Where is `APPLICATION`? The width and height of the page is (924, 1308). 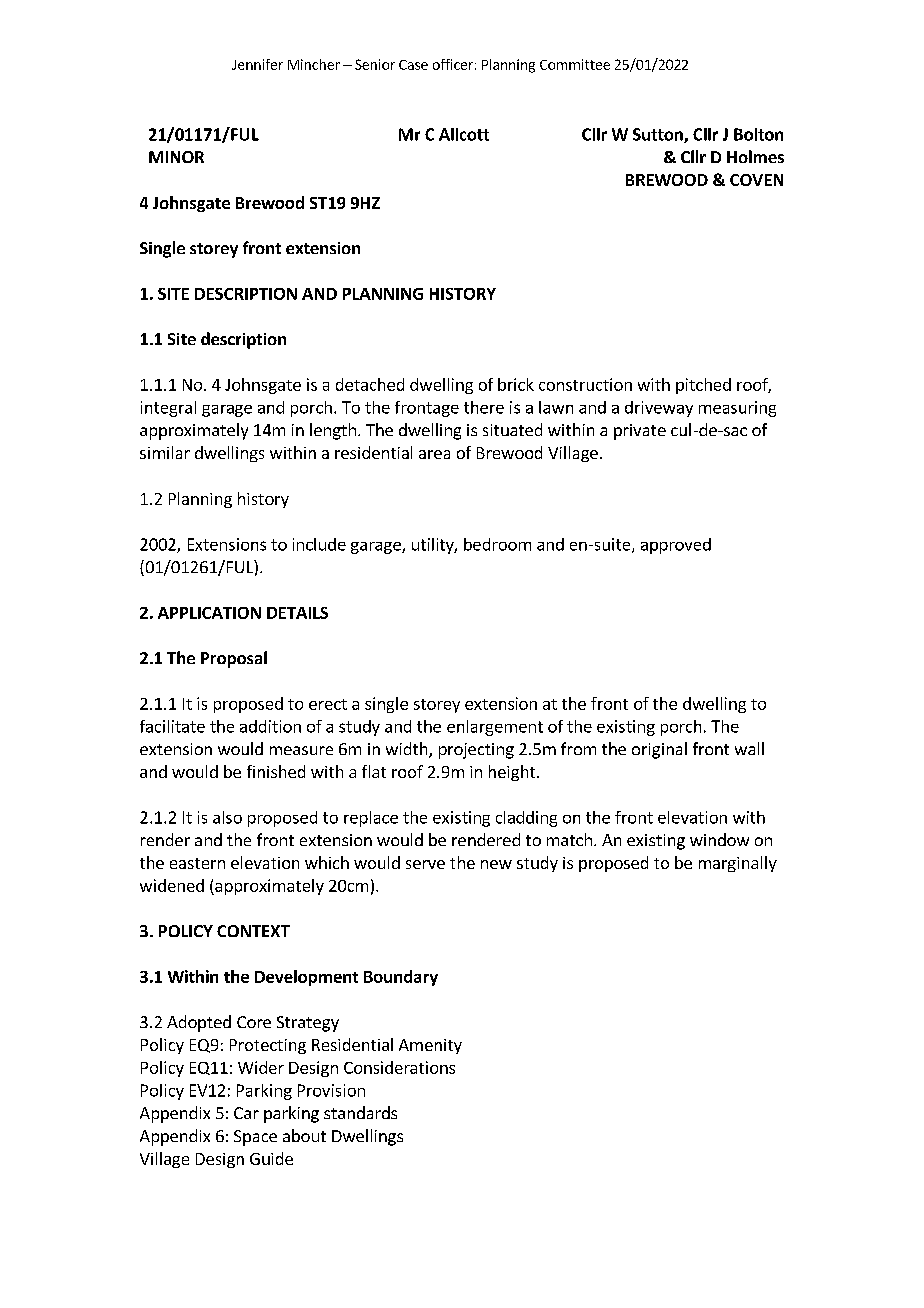 APPLICATION is located at coordinates (209, 613).
